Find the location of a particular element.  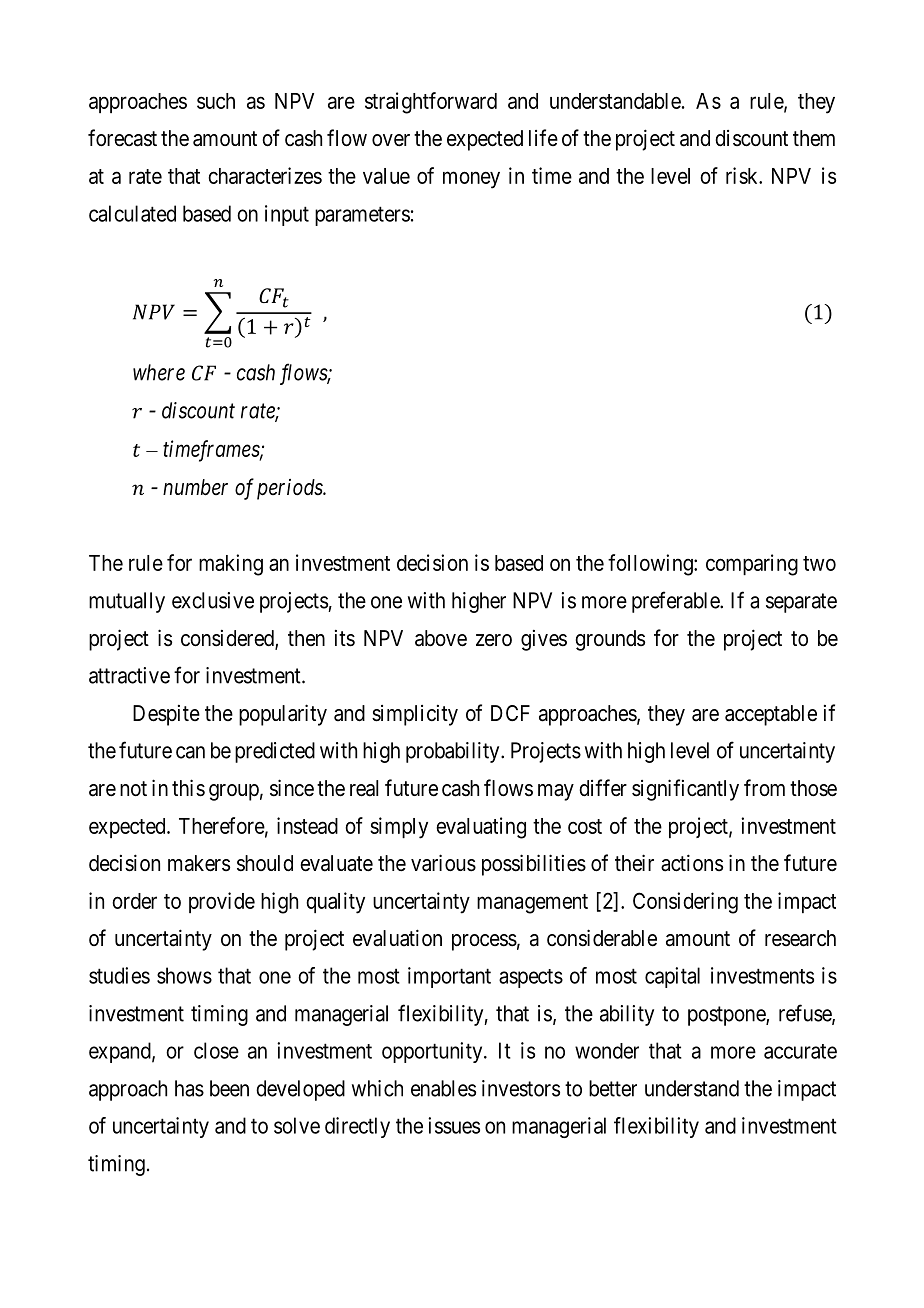

DCF is located at coordinates (510, 713).
